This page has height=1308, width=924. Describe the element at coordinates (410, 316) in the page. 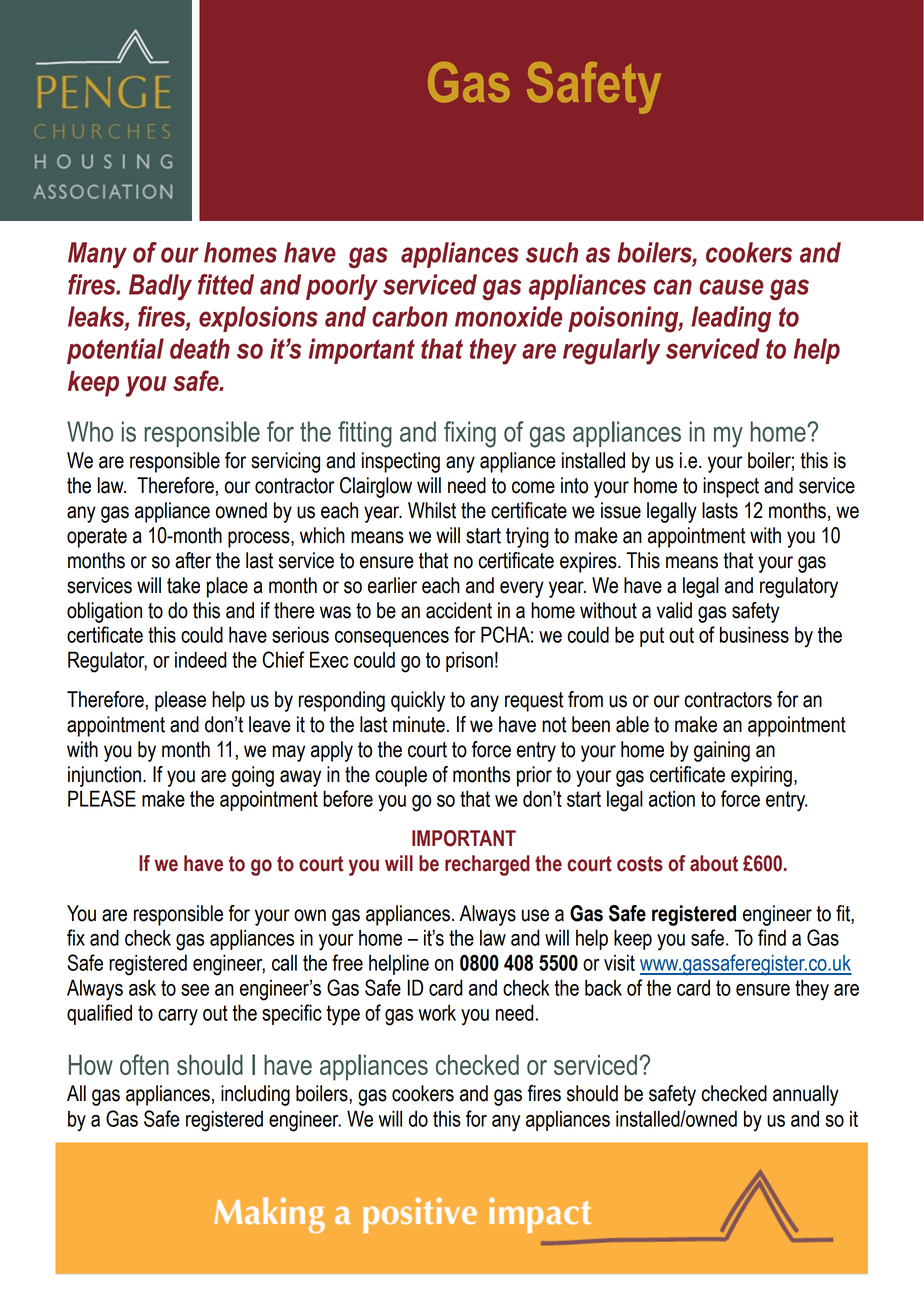

I see `carbon` at that location.
